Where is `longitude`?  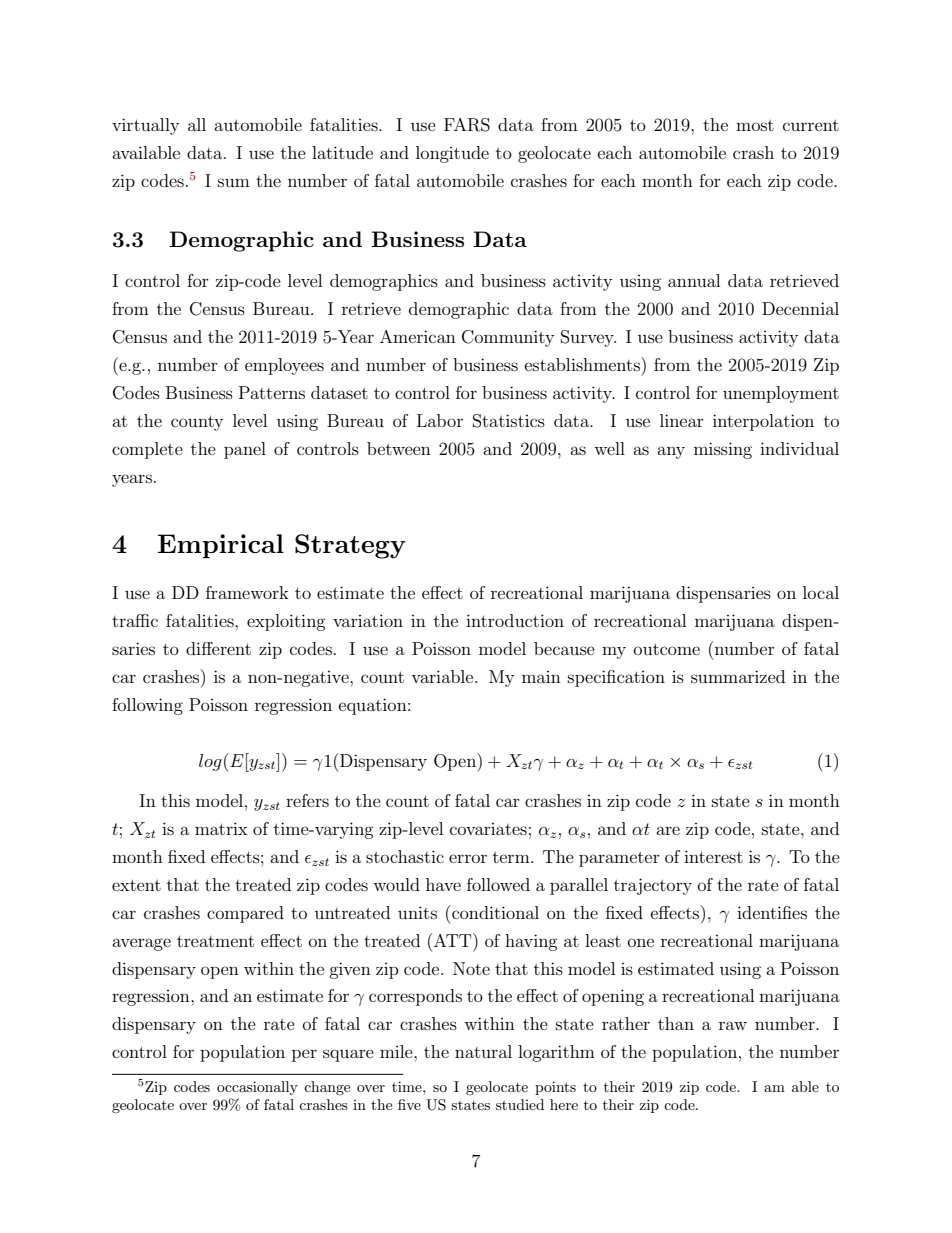
longitude is located at coordinates (452, 154).
